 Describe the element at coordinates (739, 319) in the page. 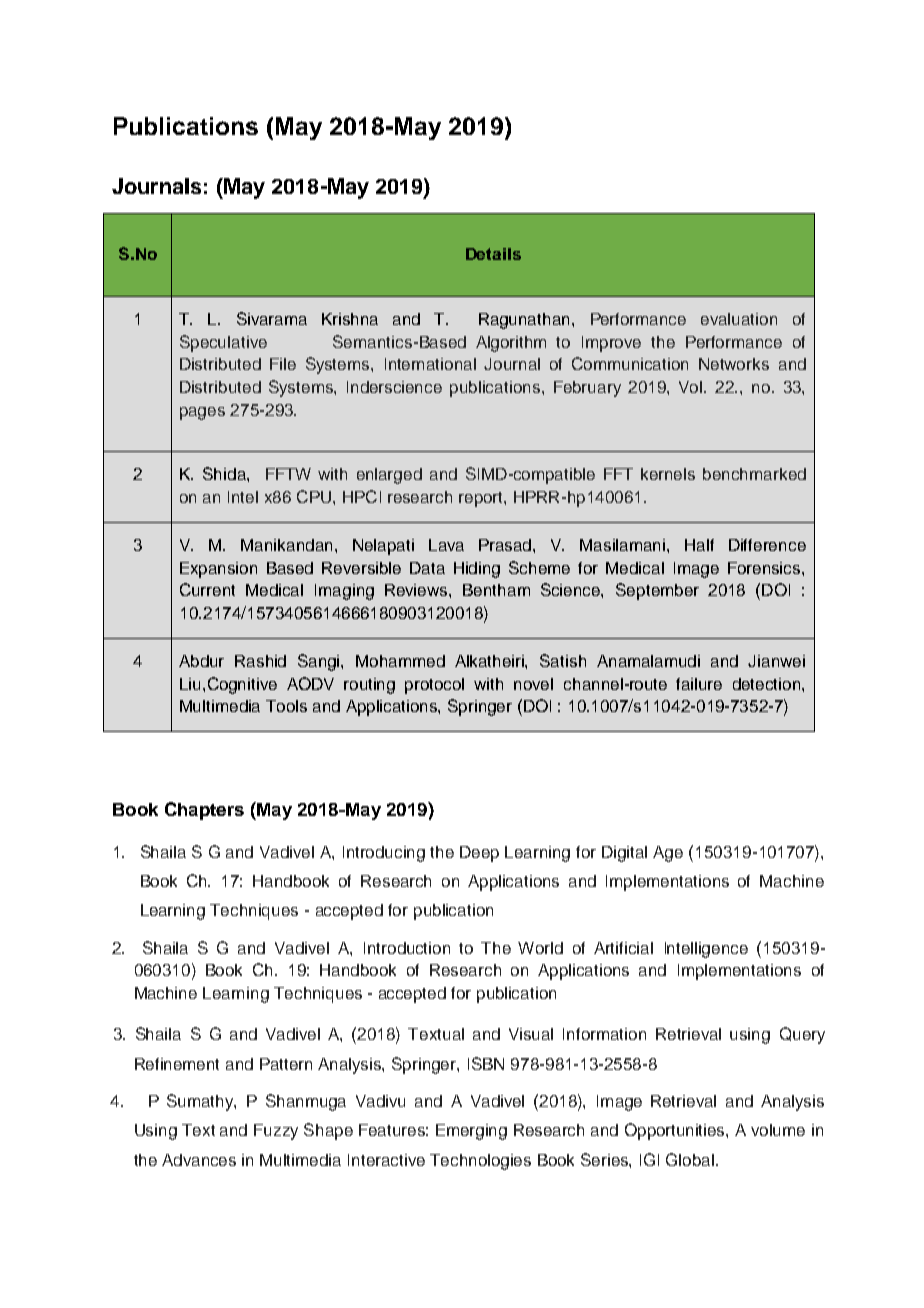

I see `evaluation` at that location.
